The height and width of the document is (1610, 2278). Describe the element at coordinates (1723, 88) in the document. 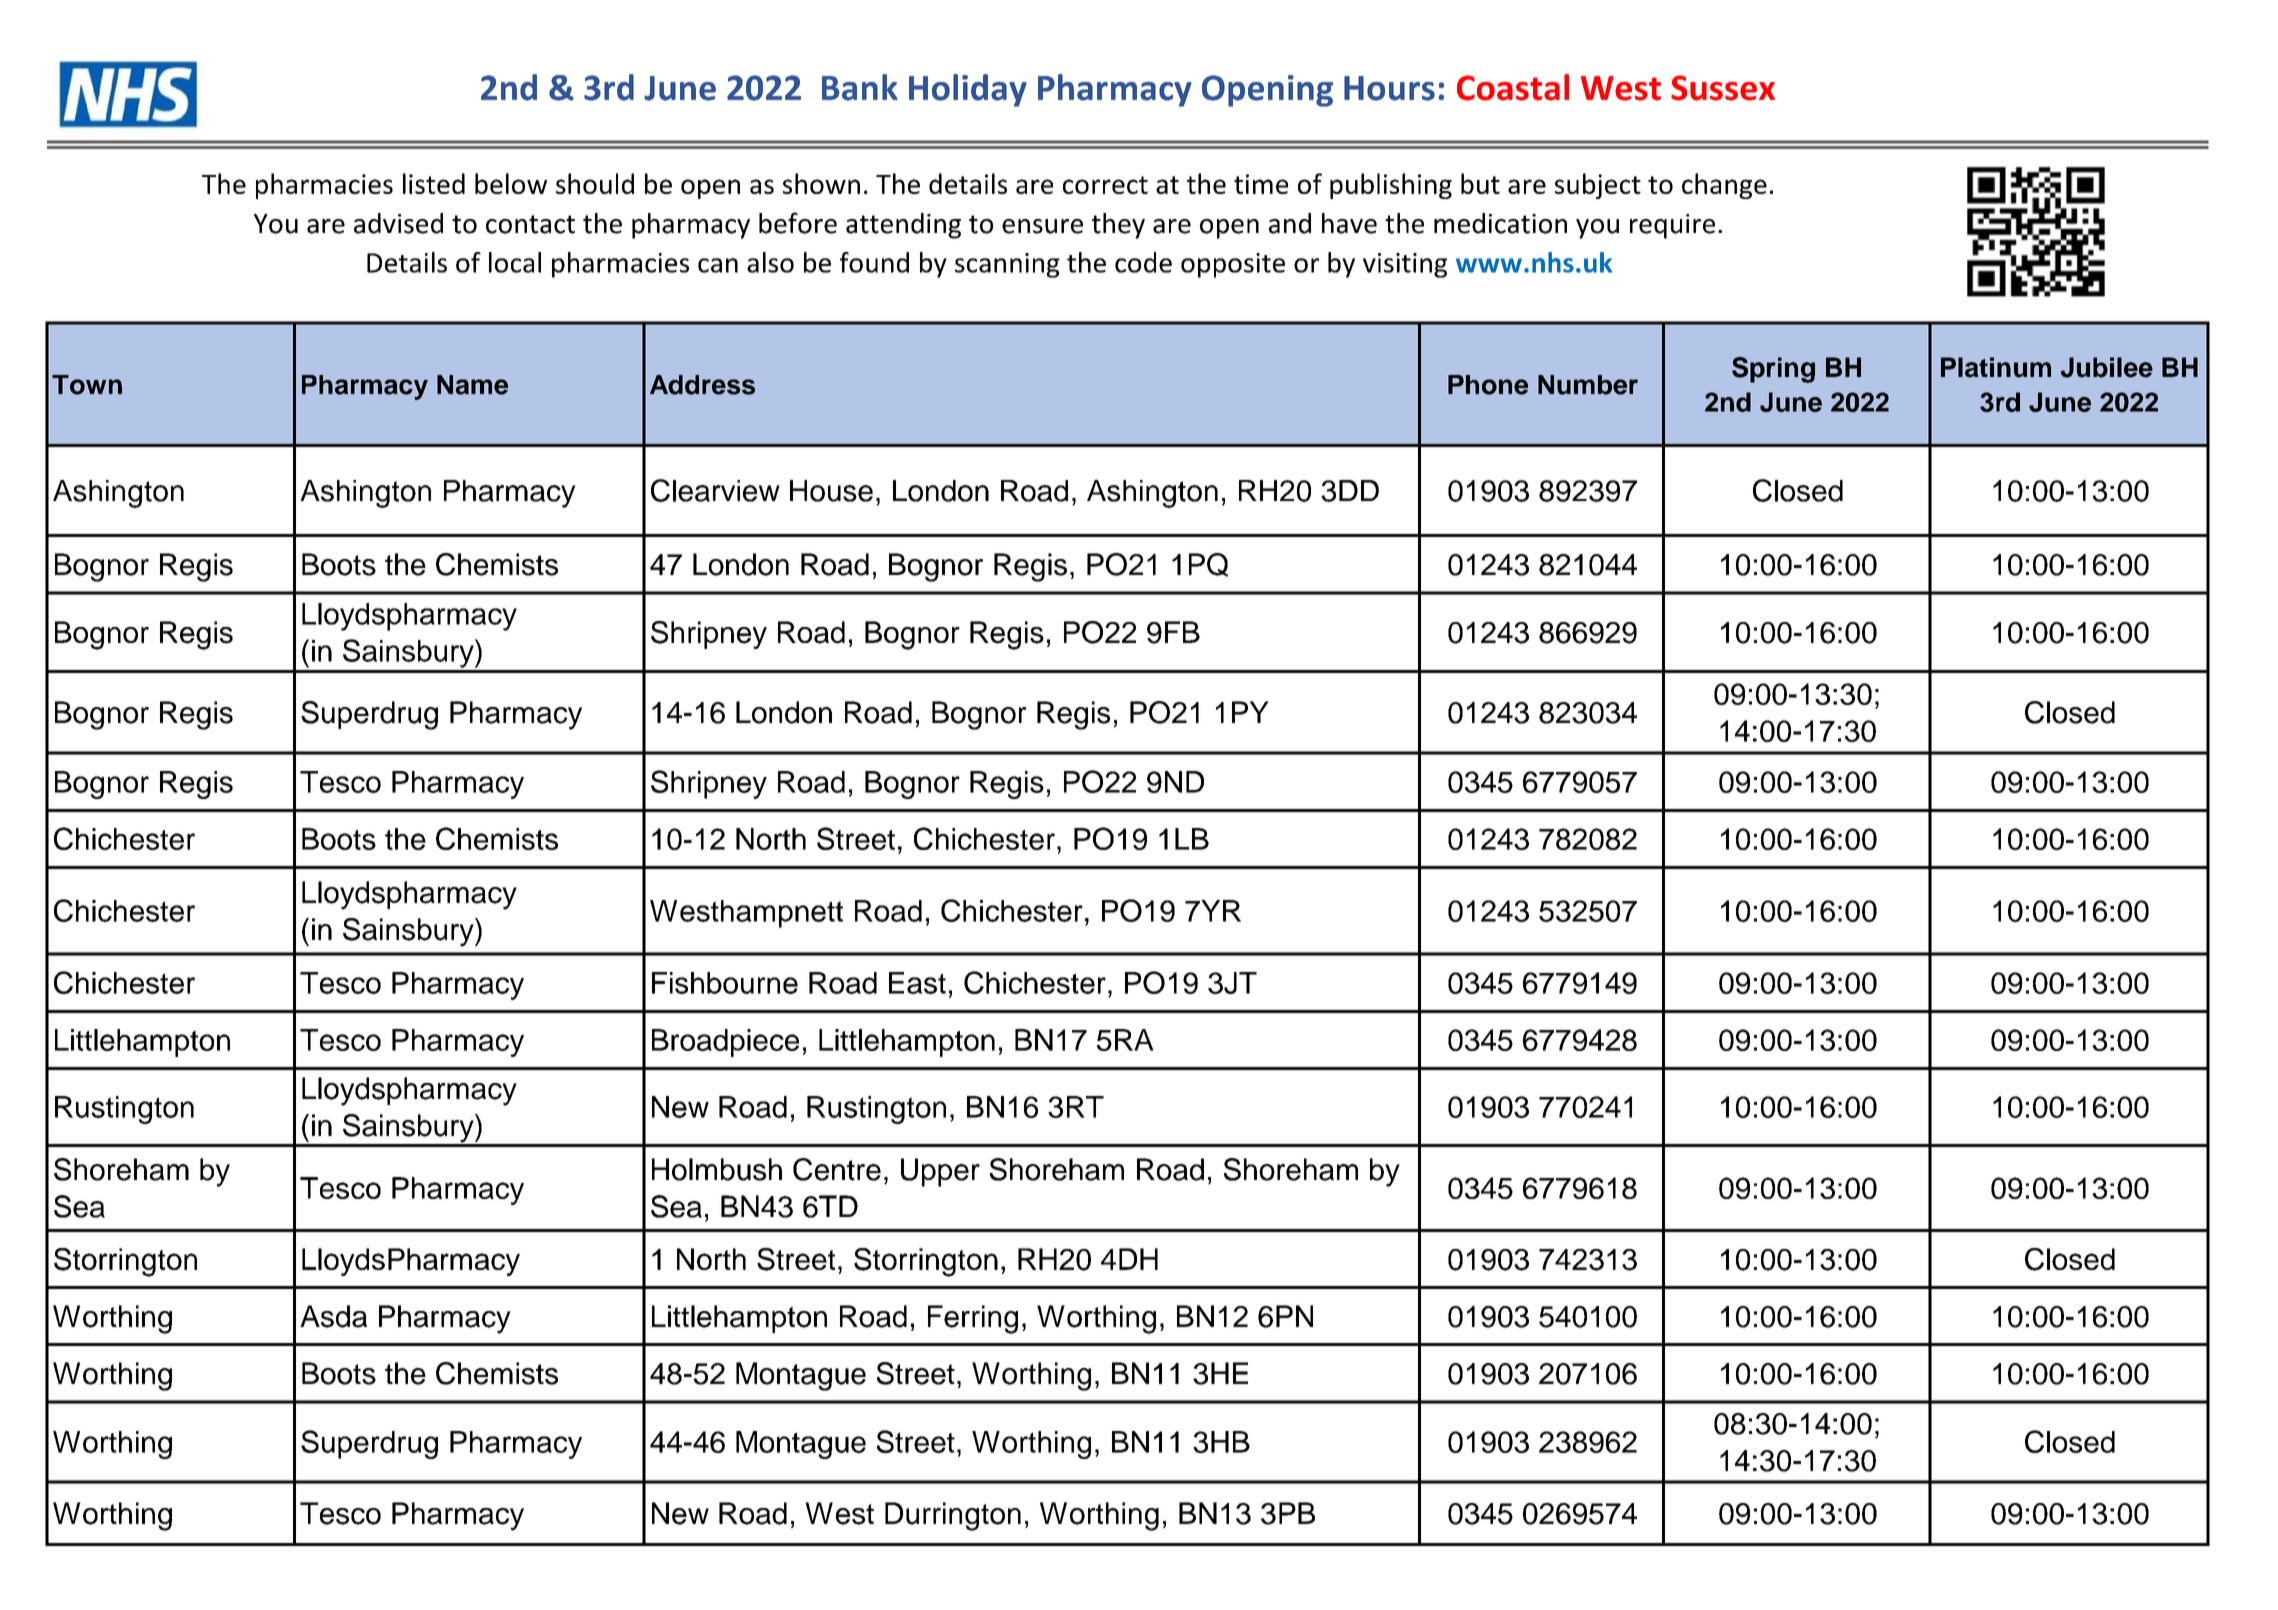

I see `Sussex` at that location.
